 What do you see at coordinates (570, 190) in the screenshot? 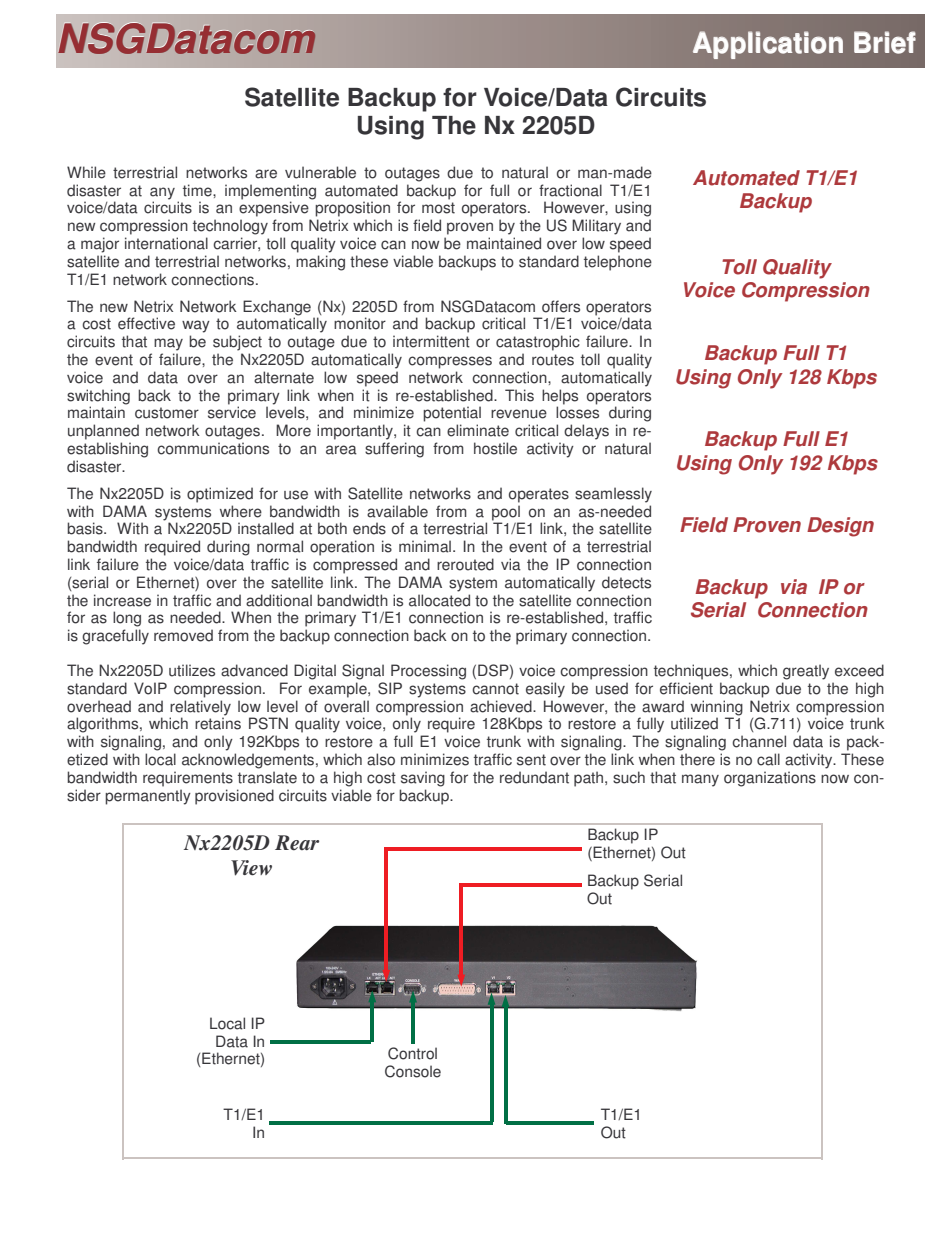
I see `fractional` at bounding box center [570, 190].
